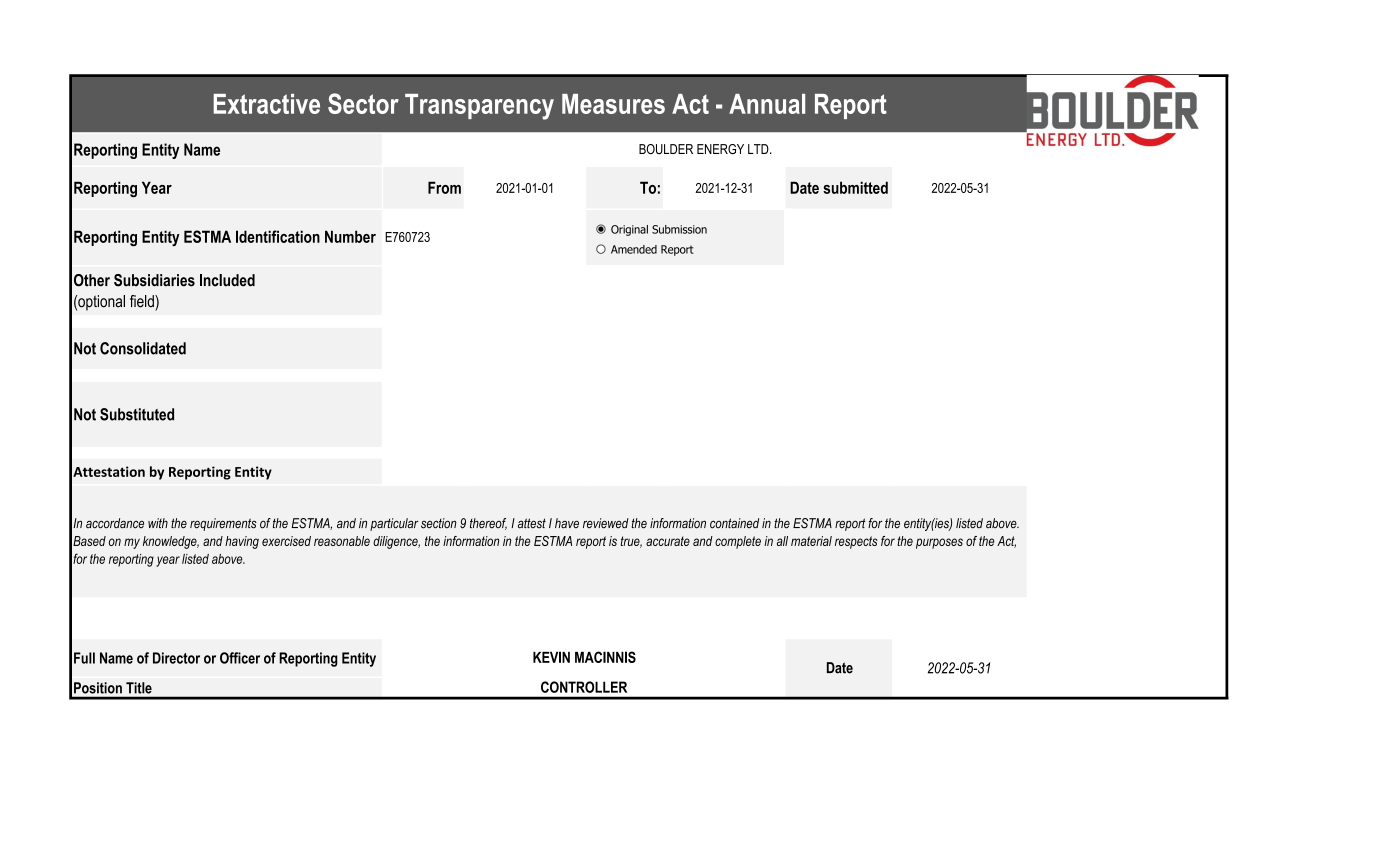  Describe the element at coordinates (767, 104) in the screenshot. I see `Annual` at that location.
